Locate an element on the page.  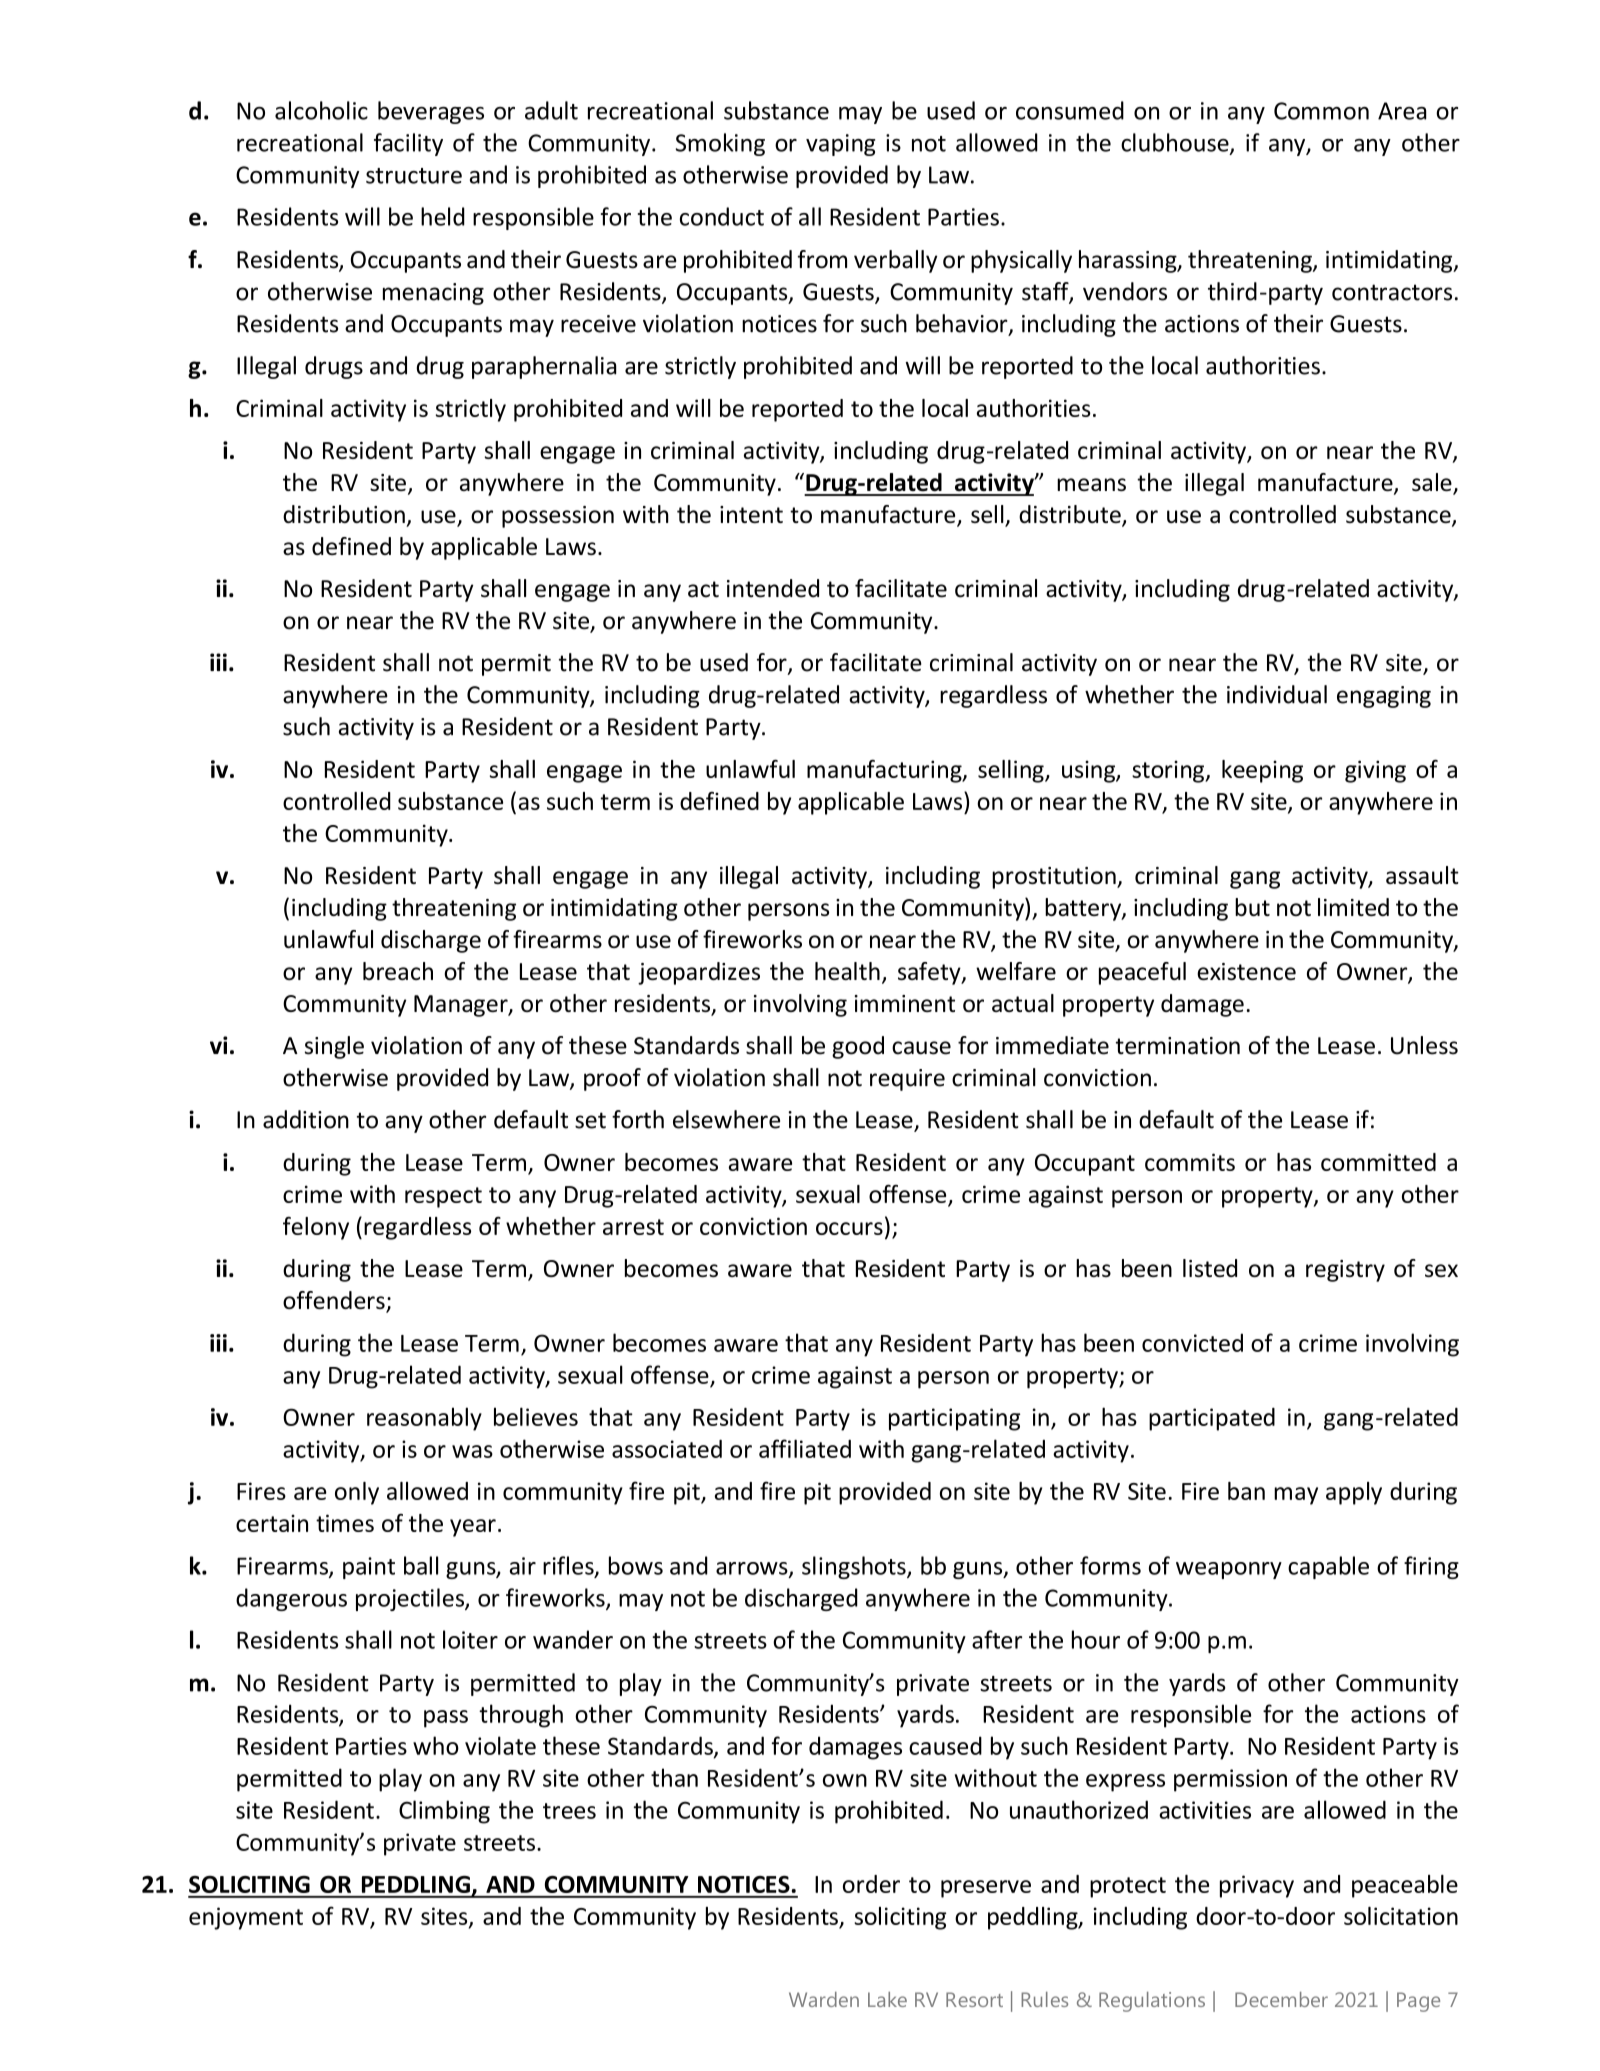
existence is located at coordinates (1246, 971).
